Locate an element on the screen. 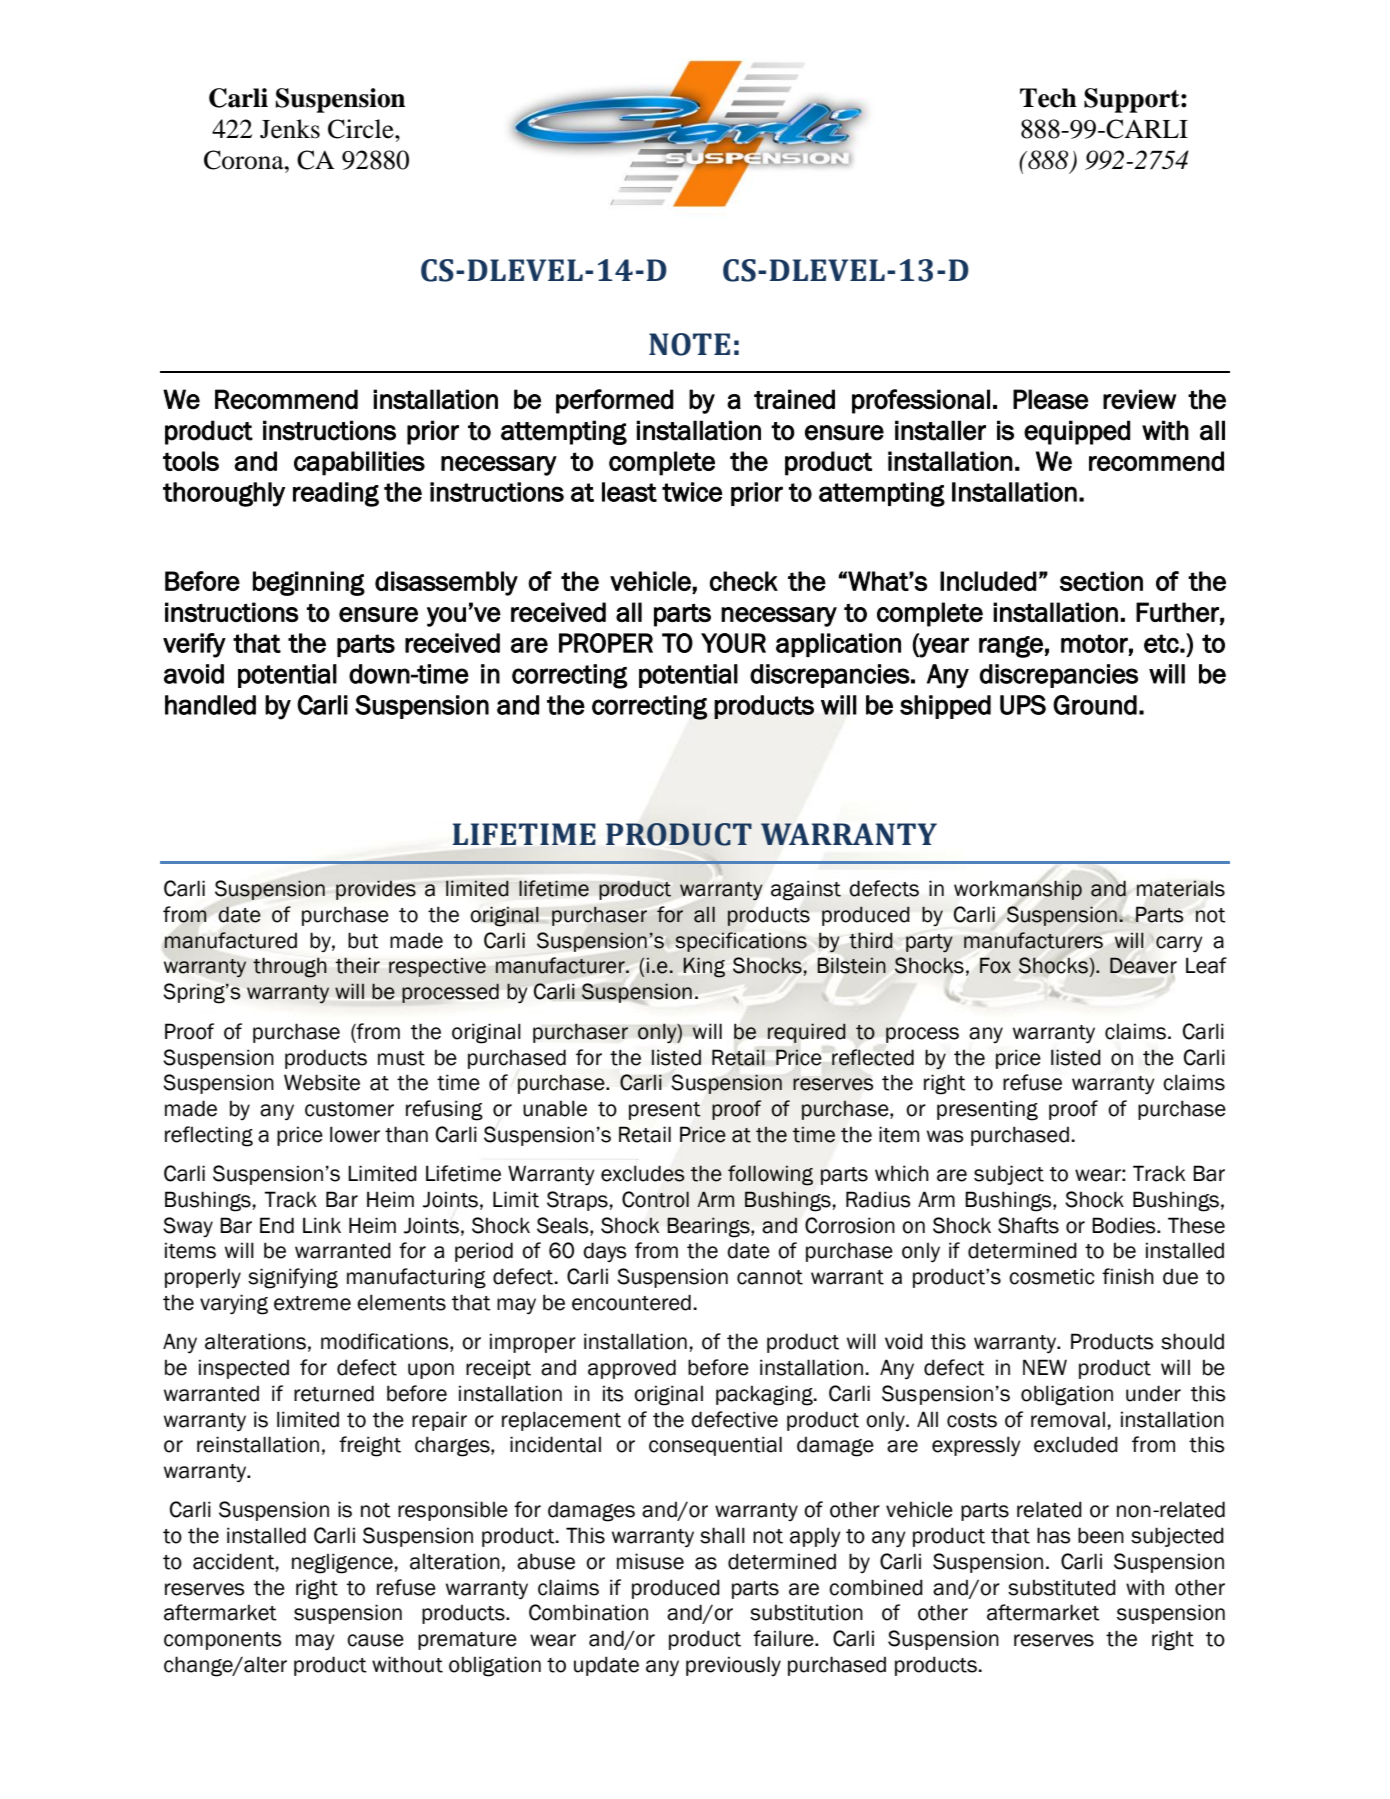 The image size is (1390, 1799). previously is located at coordinates (733, 1666).
